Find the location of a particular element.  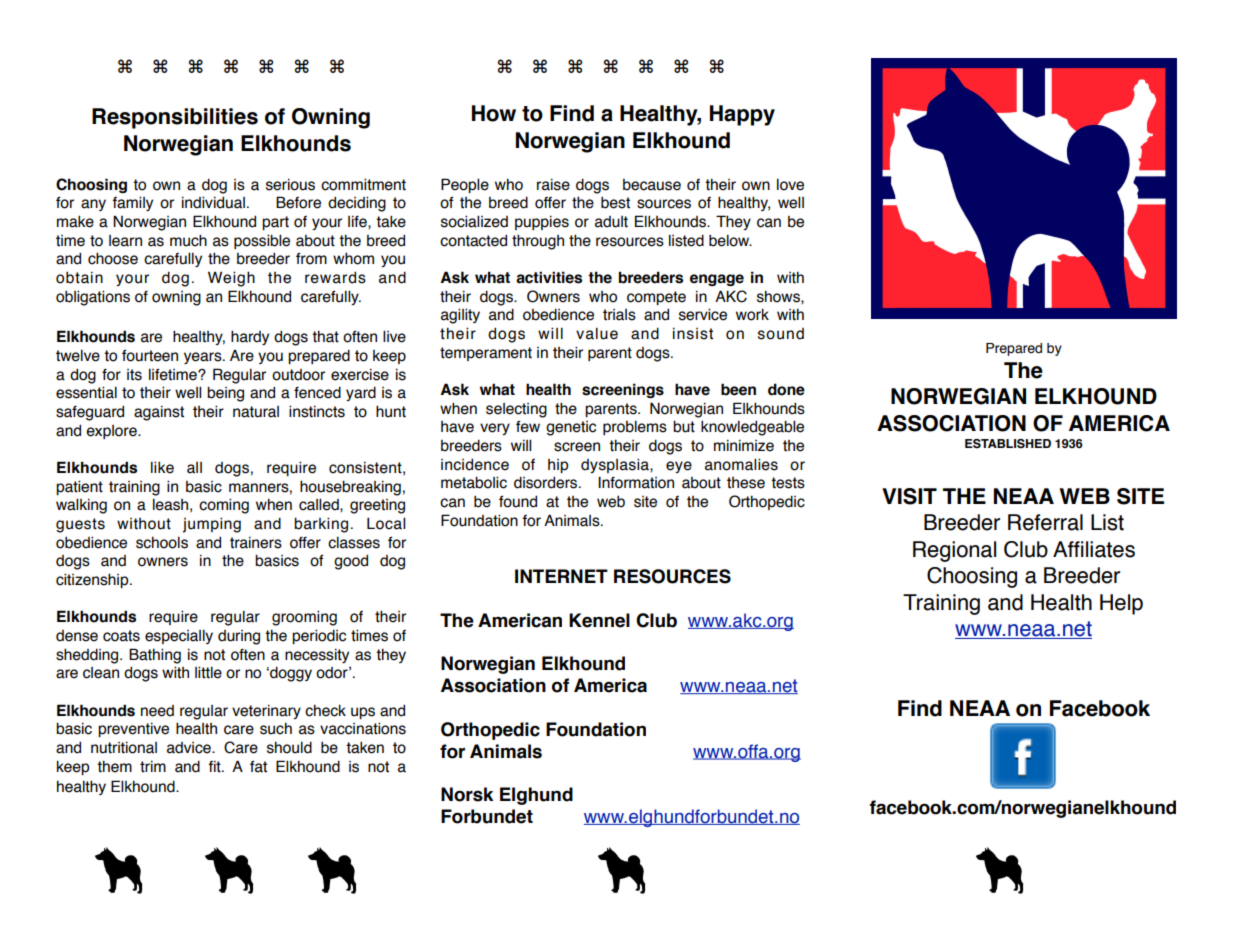

raise is located at coordinates (553, 184).
